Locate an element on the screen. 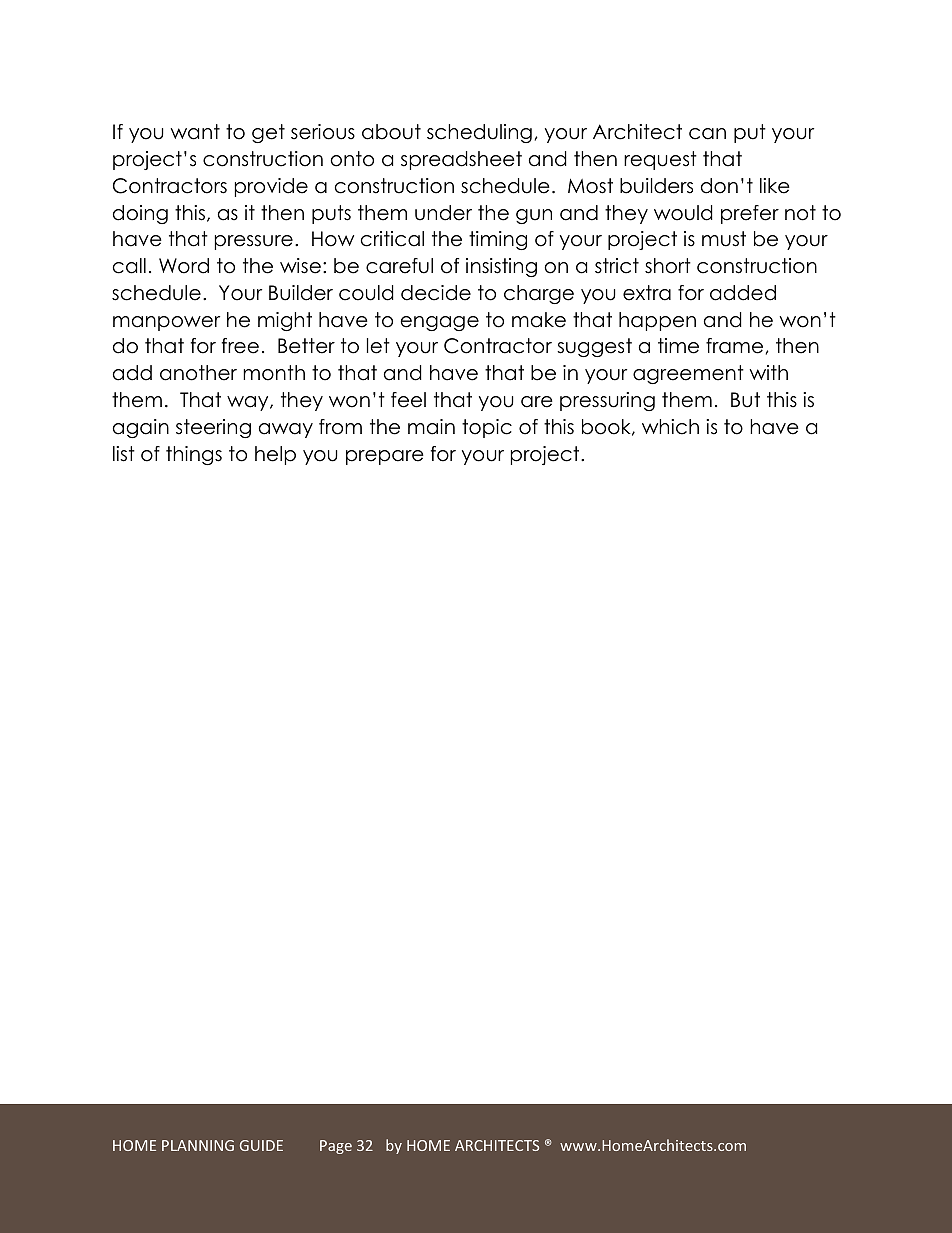  Page is located at coordinates (336, 1147).
